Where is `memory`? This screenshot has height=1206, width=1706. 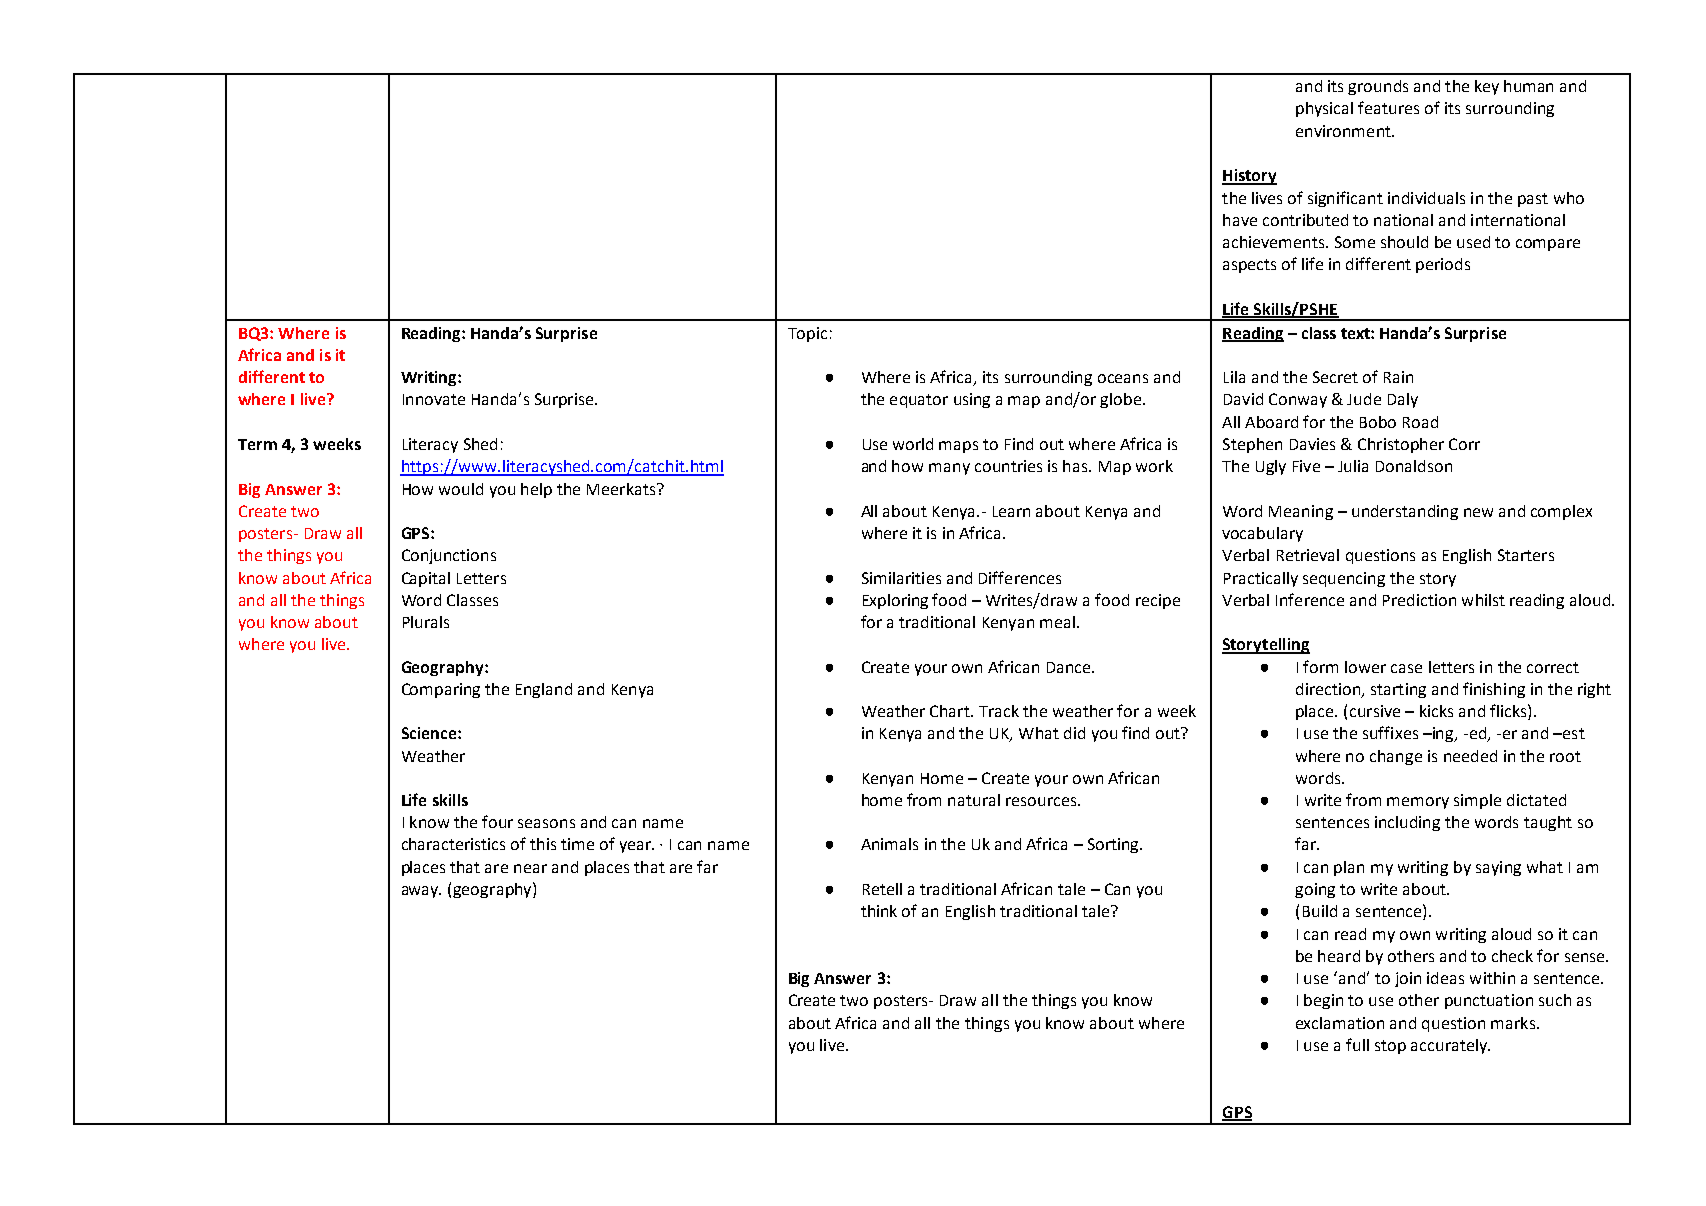
memory is located at coordinates (1418, 803).
